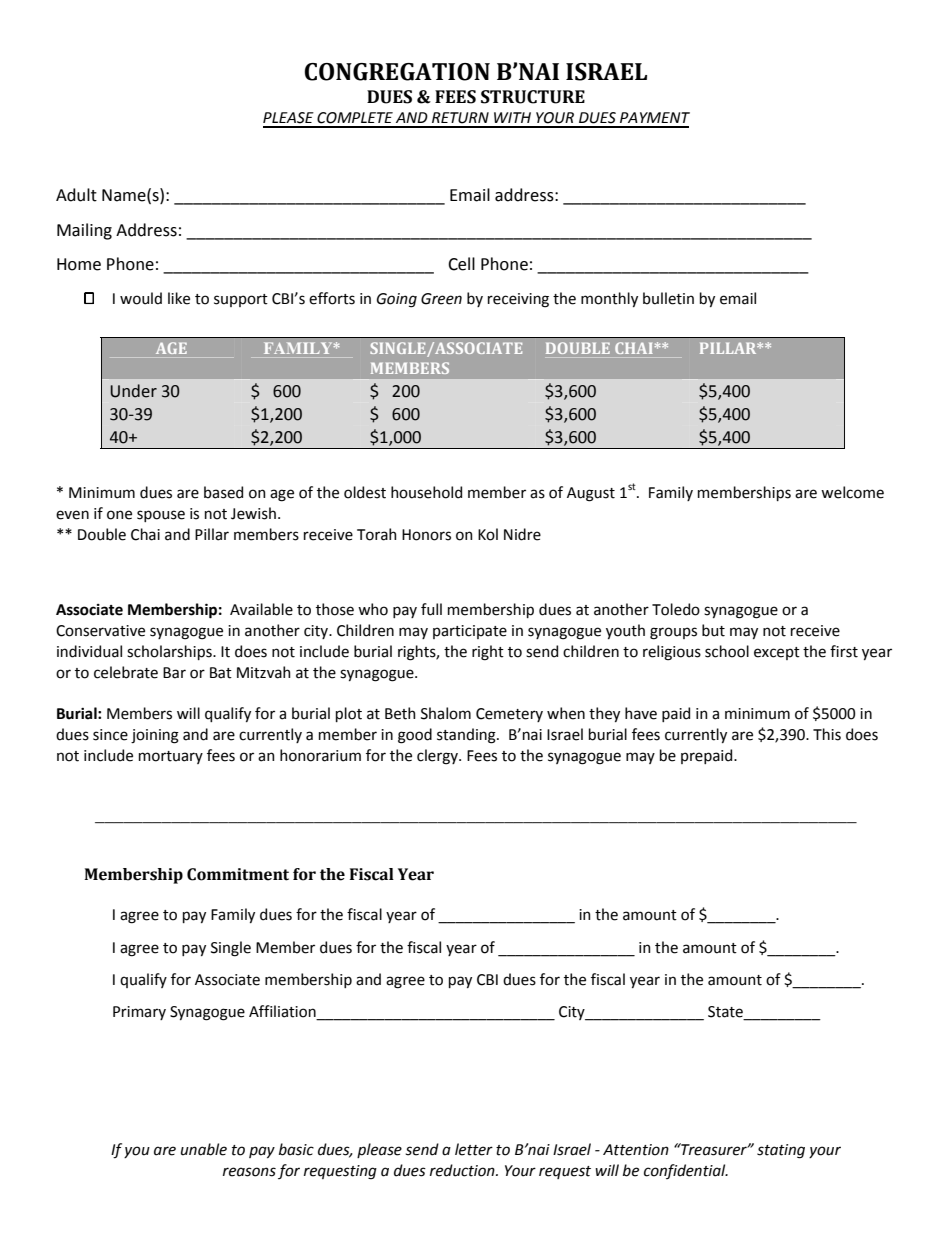  What do you see at coordinates (204, 1149) in the screenshot?
I see `unable` at bounding box center [204, 1149].
